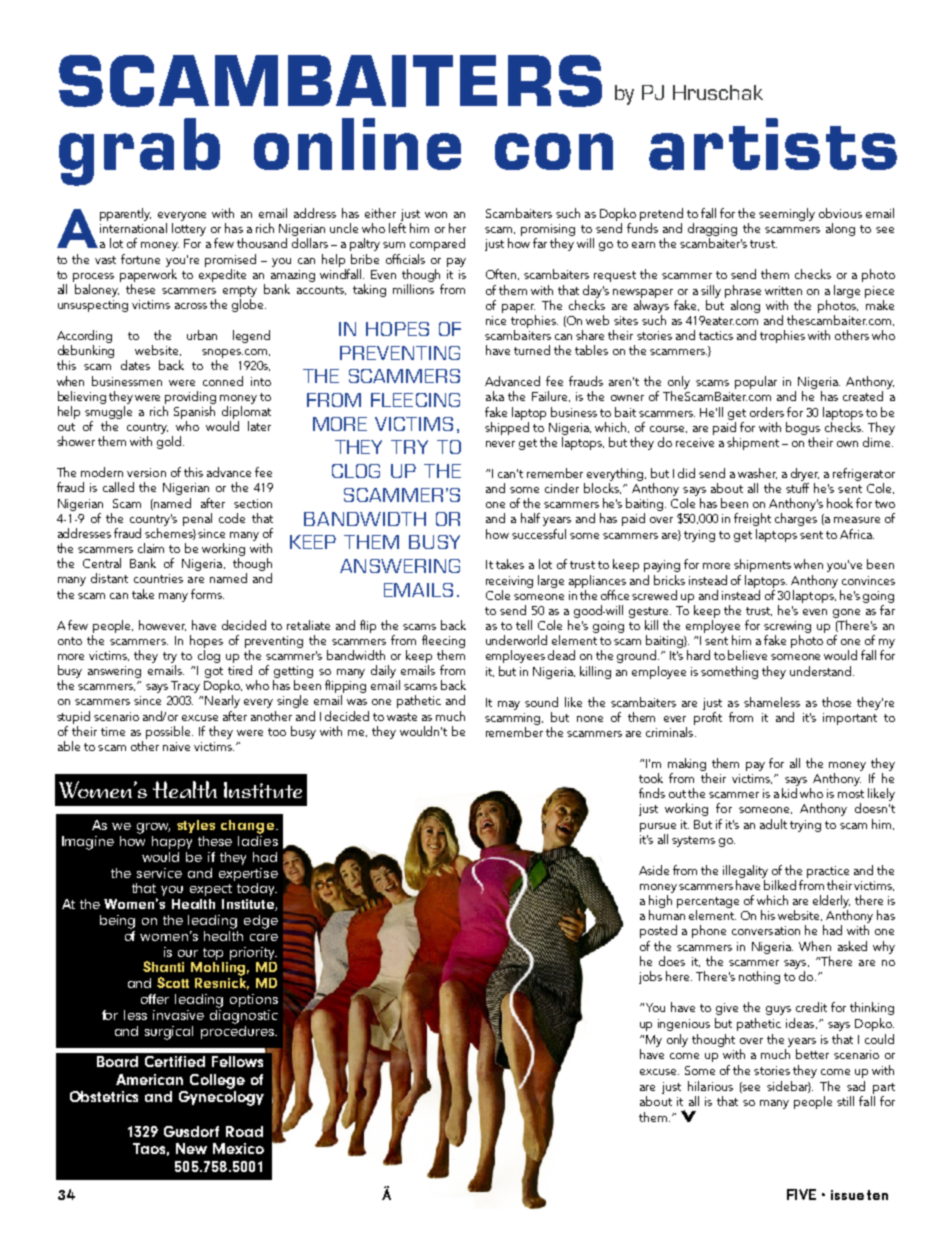  Describe the element at coordinates (238, 1148) in the screenshot. I see `Mexico` at that location.
